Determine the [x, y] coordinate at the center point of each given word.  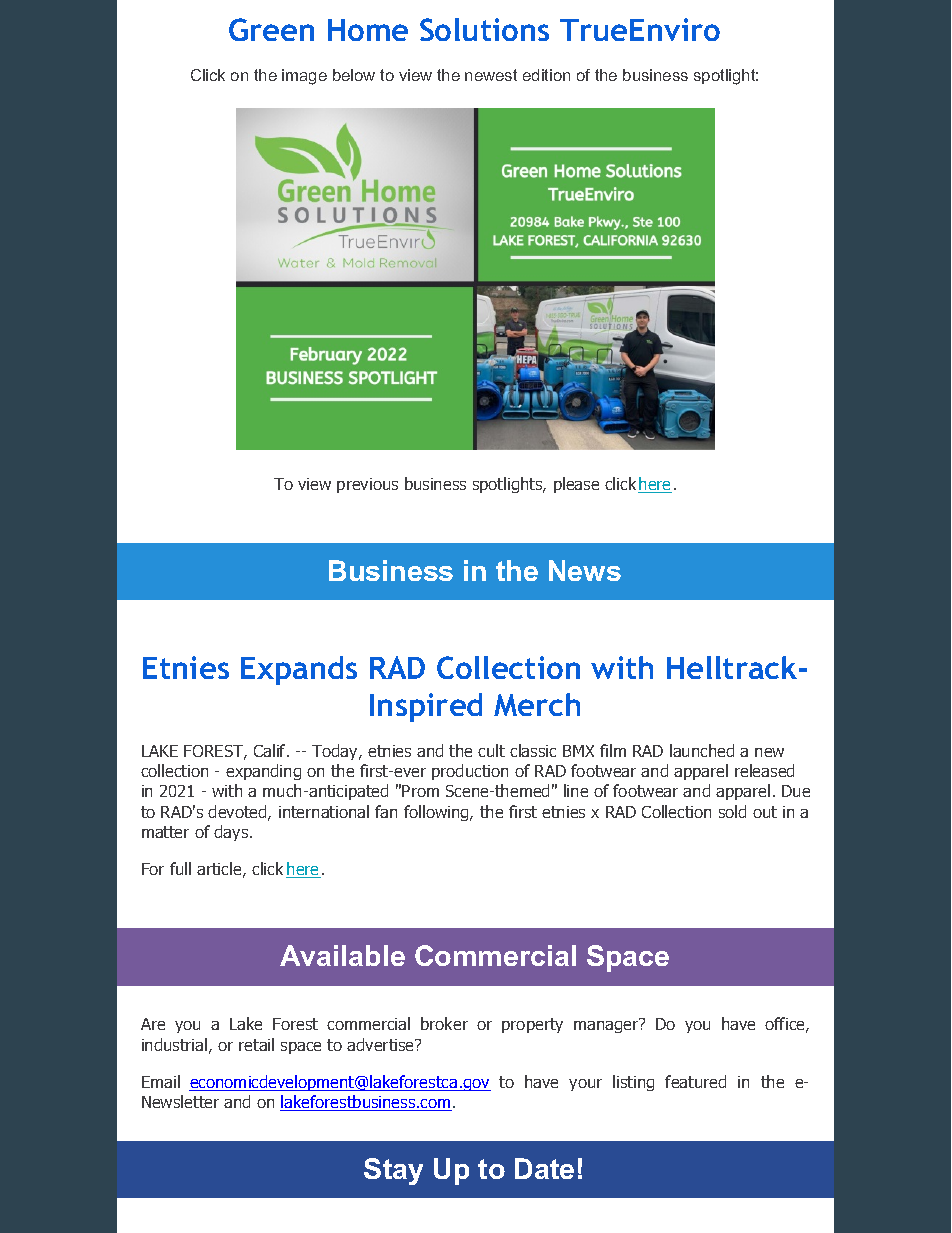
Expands [299, 670]
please [576, 485]
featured [695, 1081]
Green [271, 29]
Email [161, 1081]
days [232, 833]
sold [732, 811]
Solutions [484, 29]
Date [544, 1168]
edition [546, 75]
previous [367, 485]
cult [491, 750]
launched [702, 750]
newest [491, 75]
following [437, 813]
